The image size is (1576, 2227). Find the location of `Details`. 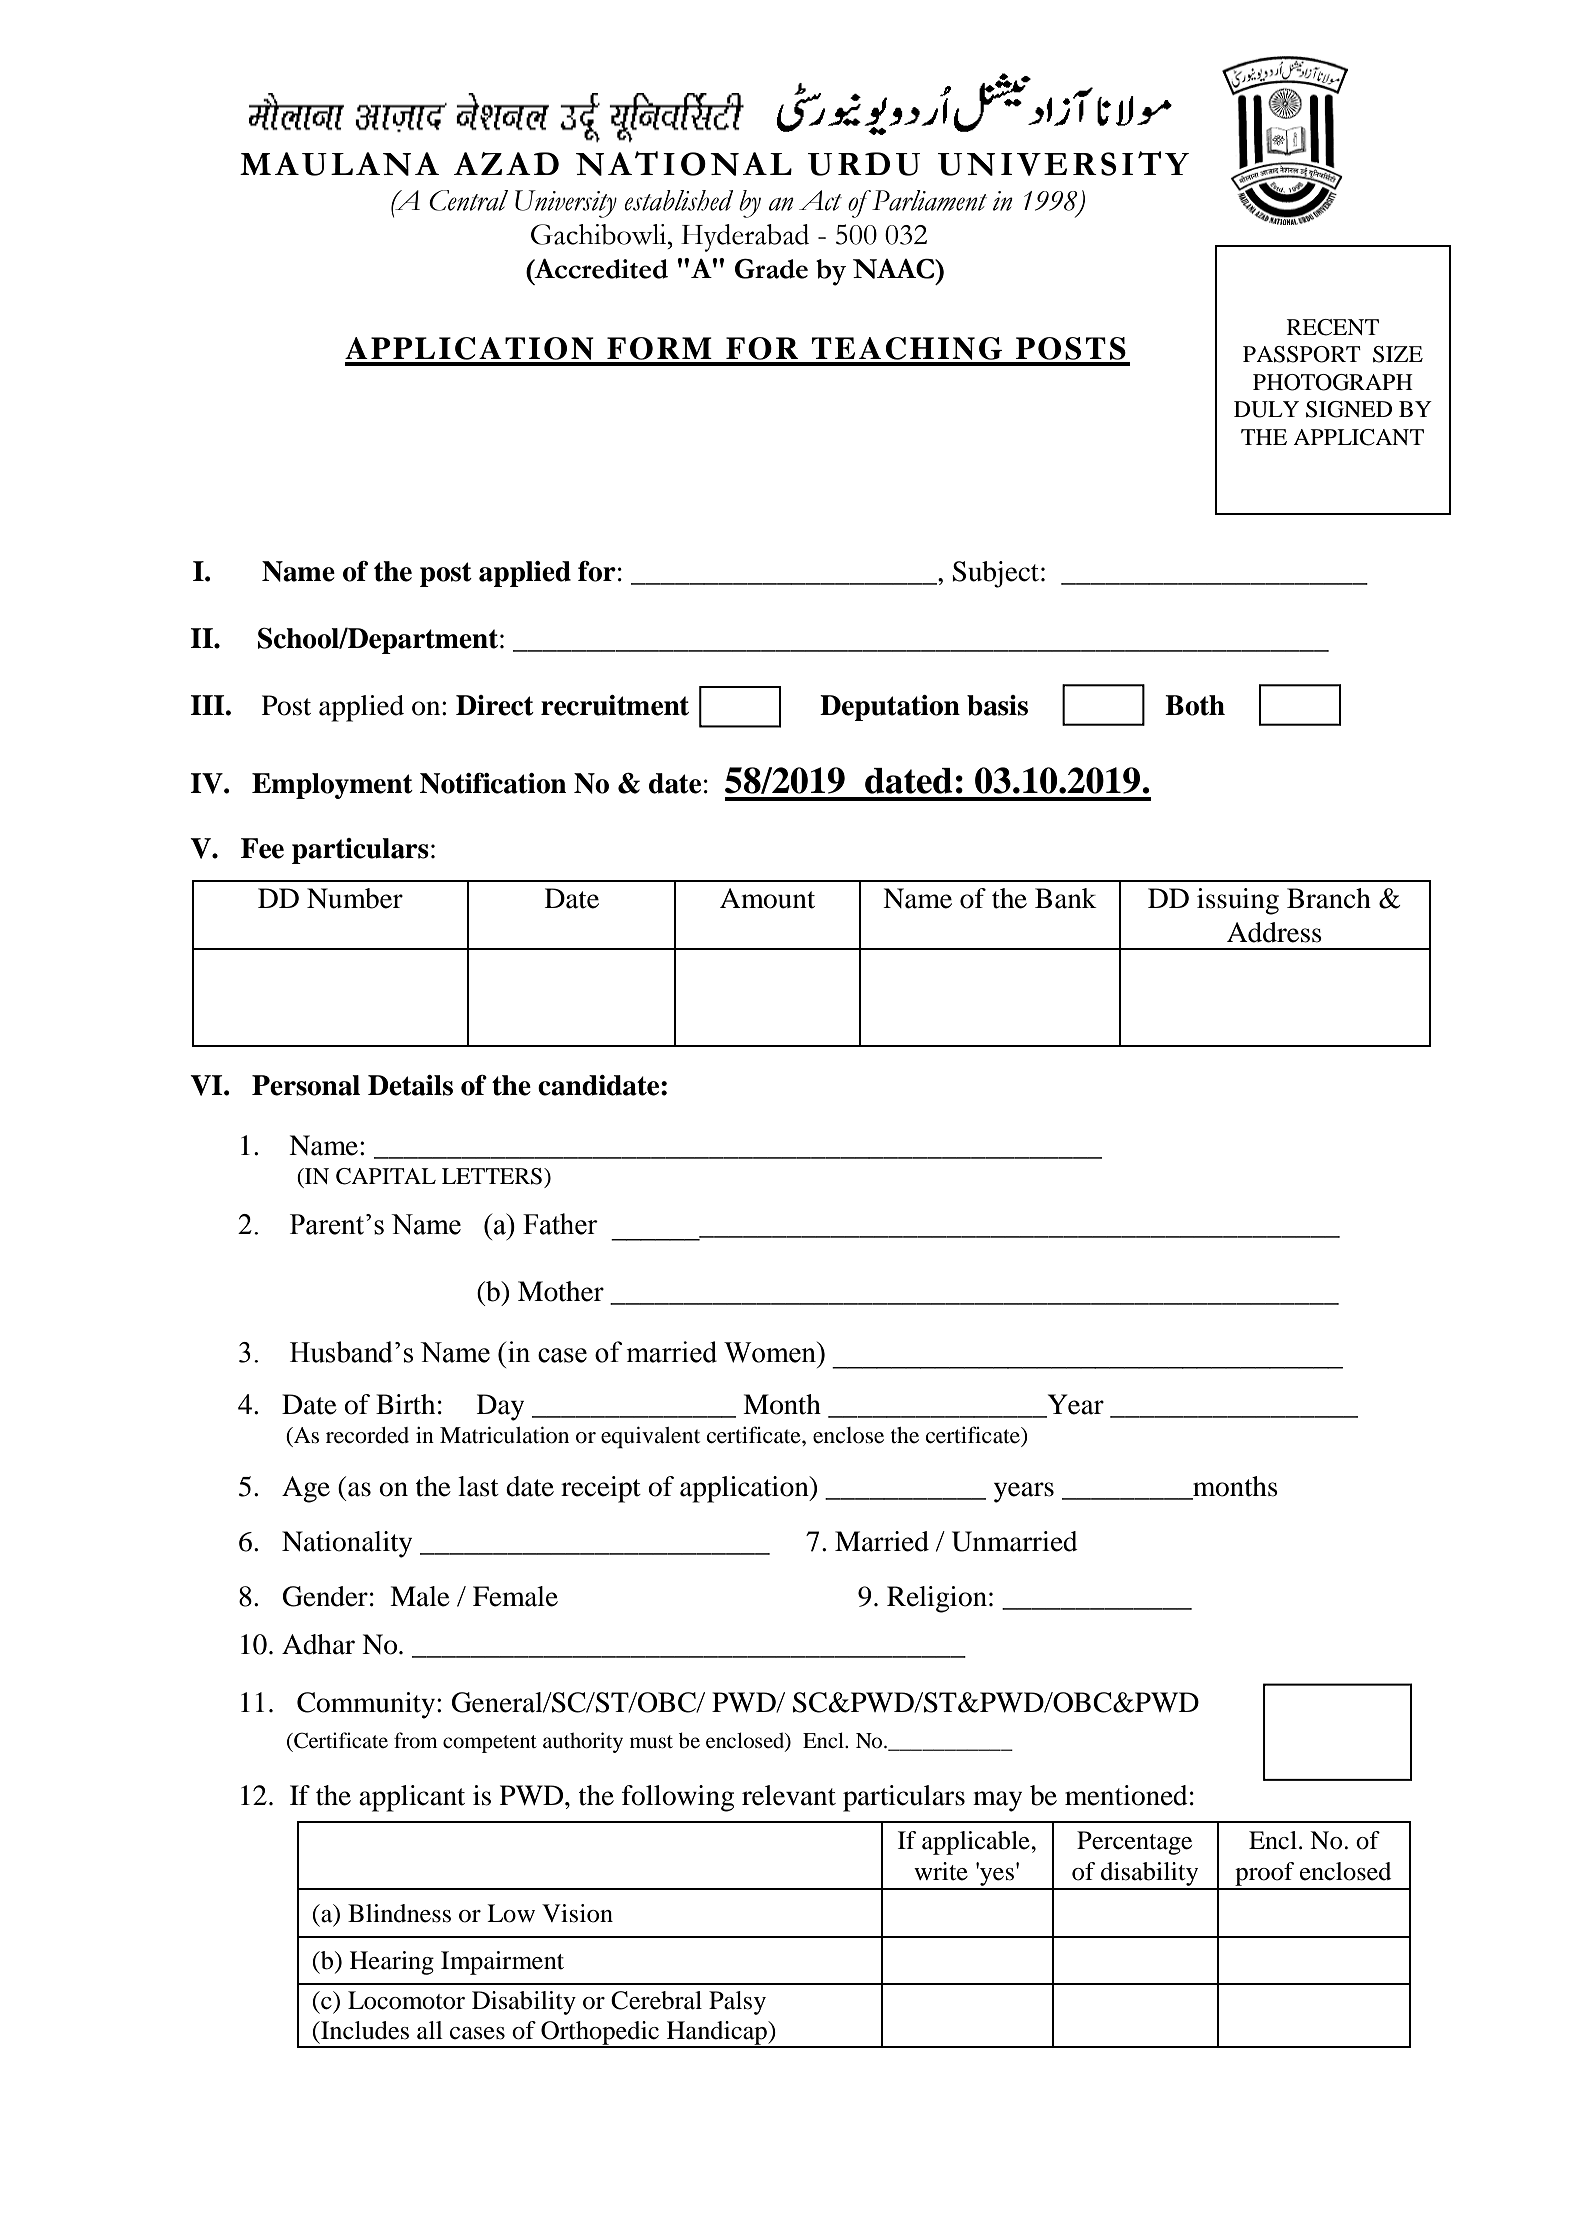

Details is located at coordinates (410, 1085).
